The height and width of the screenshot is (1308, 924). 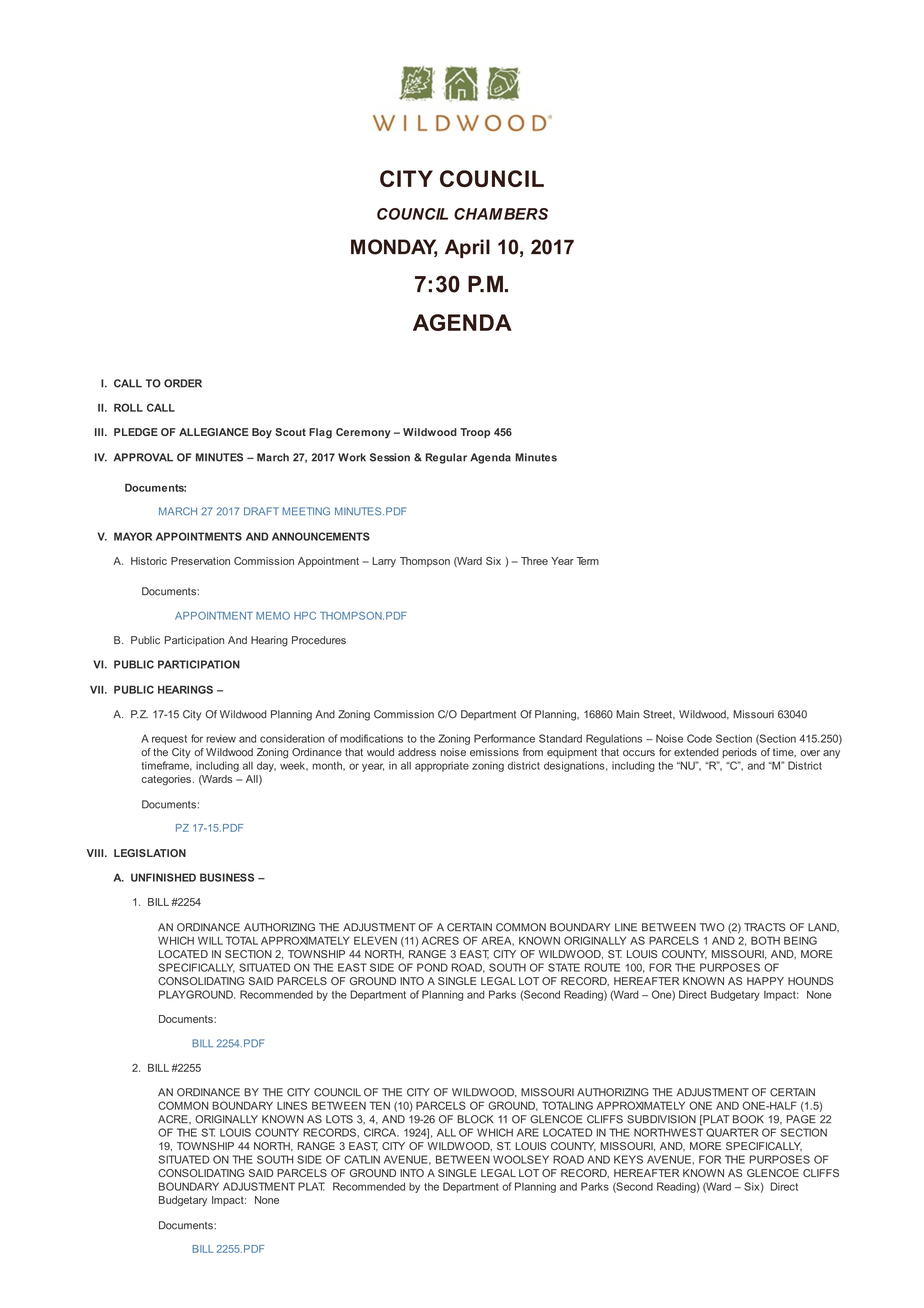 What do you see at coordinates (221, 738) in the screenshot?
I see `review` at bounding box center [221, 738].
